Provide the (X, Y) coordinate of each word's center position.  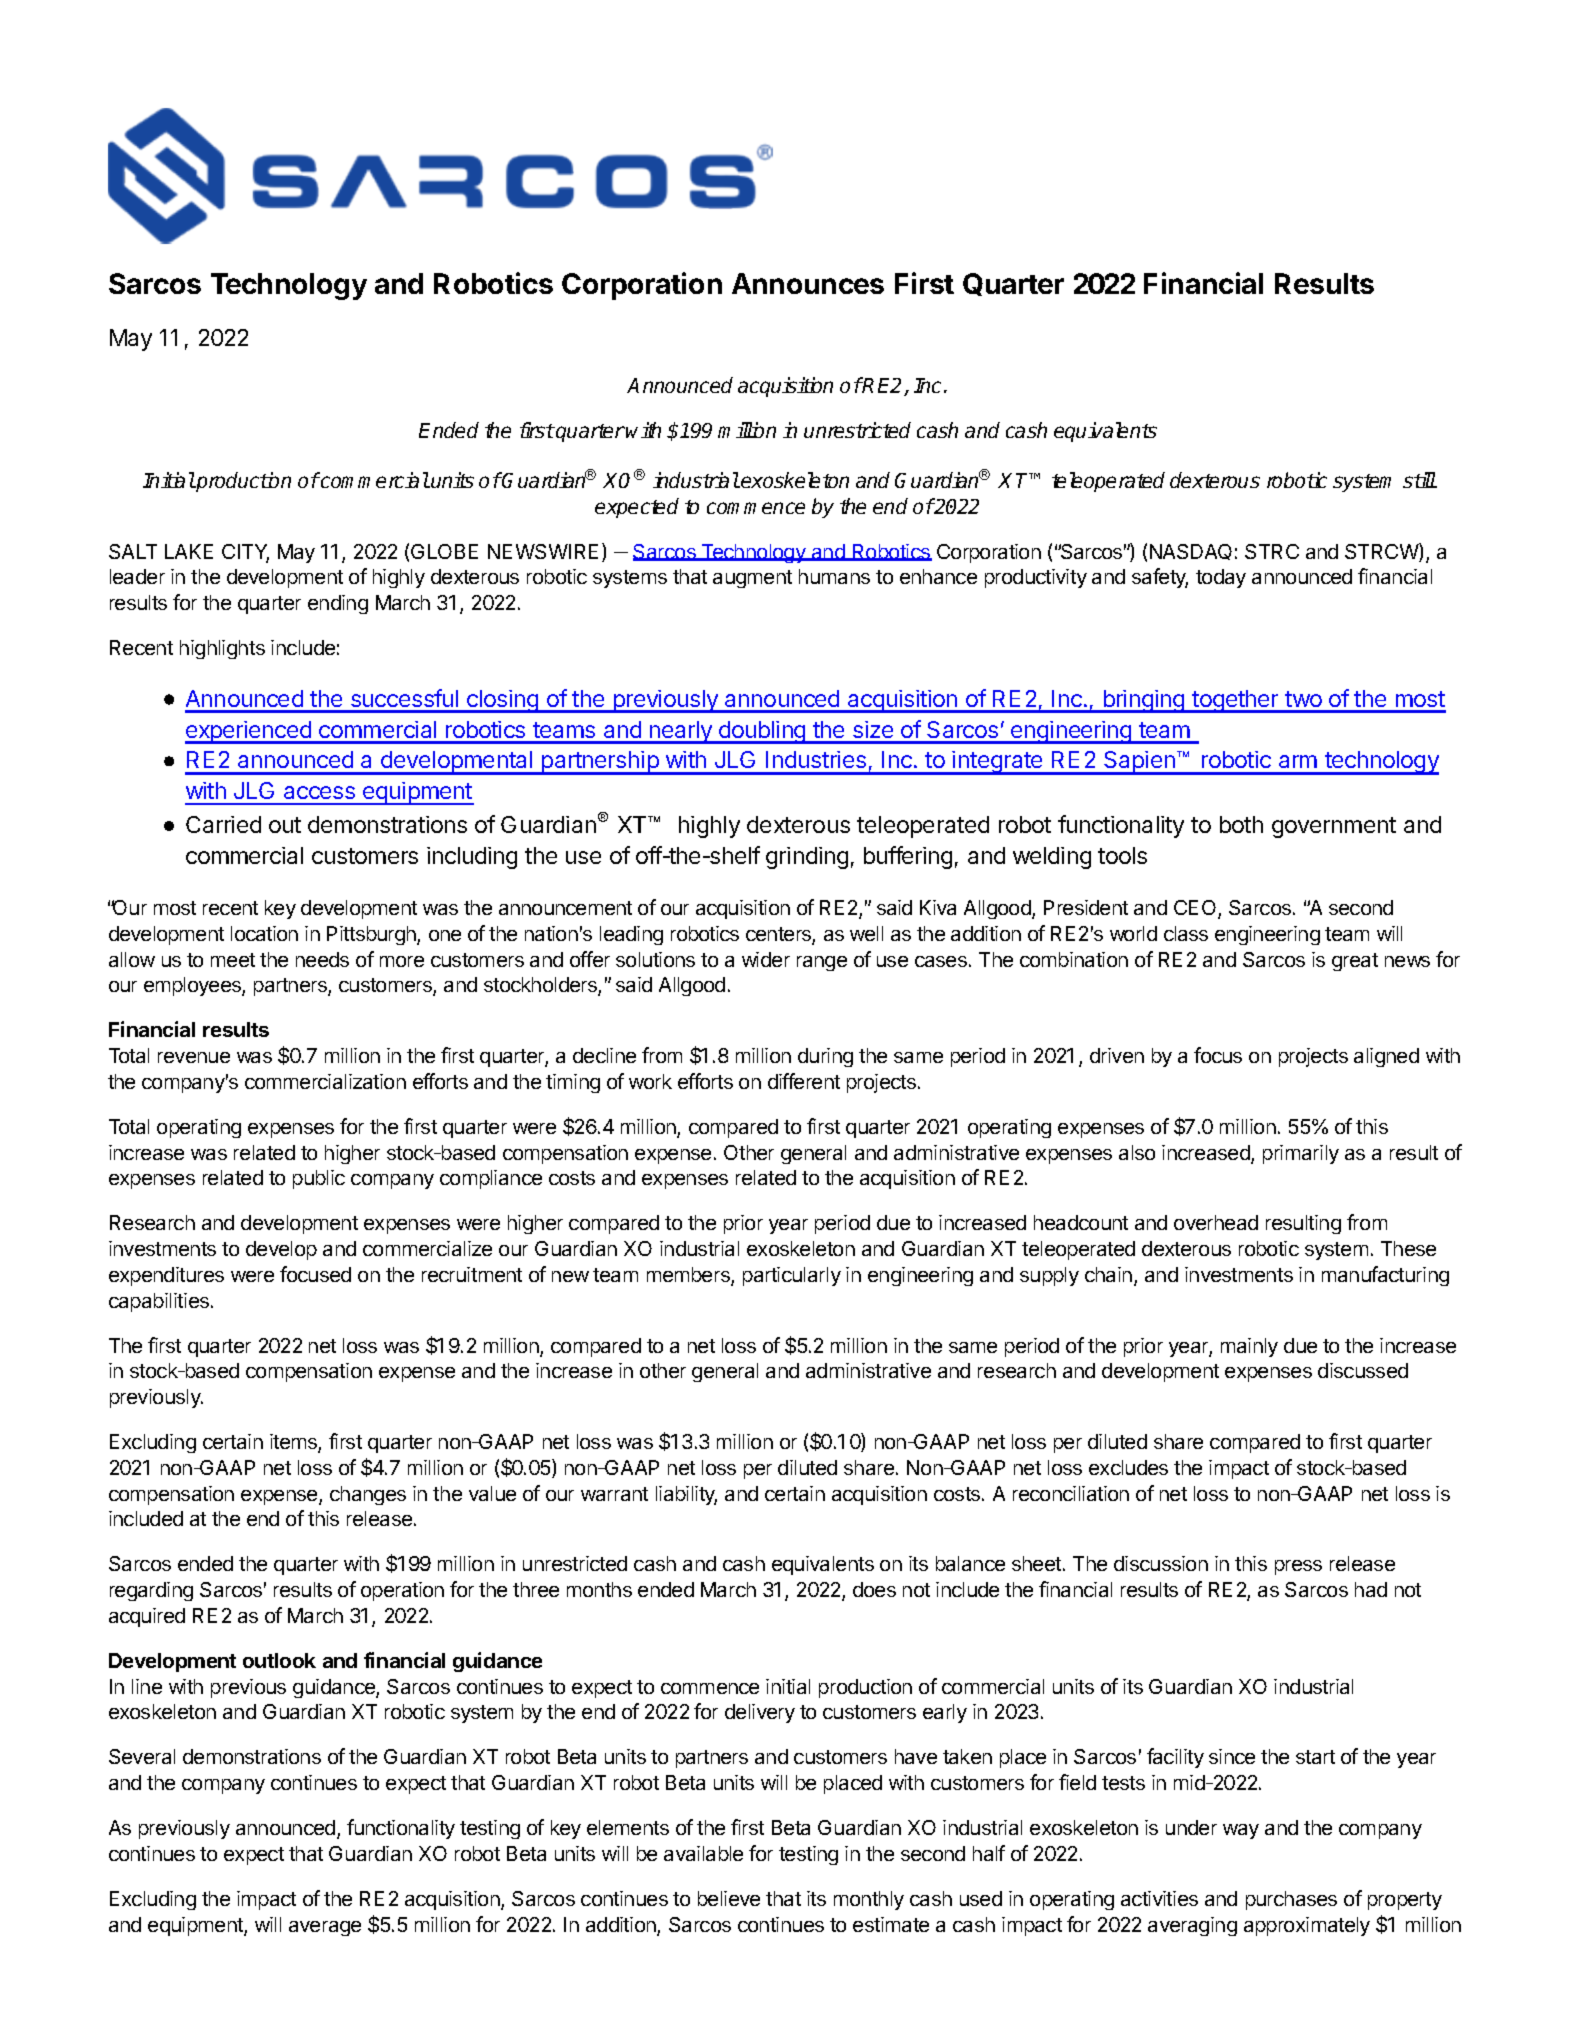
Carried (223, 824)
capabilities (160, 1302)
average (325, 1928)
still (1419, 480)
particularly (792, 1276)
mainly (1249, 1347)
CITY (245, 553)
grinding (807, 858)
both (1241, 824)
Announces (808, 283)
